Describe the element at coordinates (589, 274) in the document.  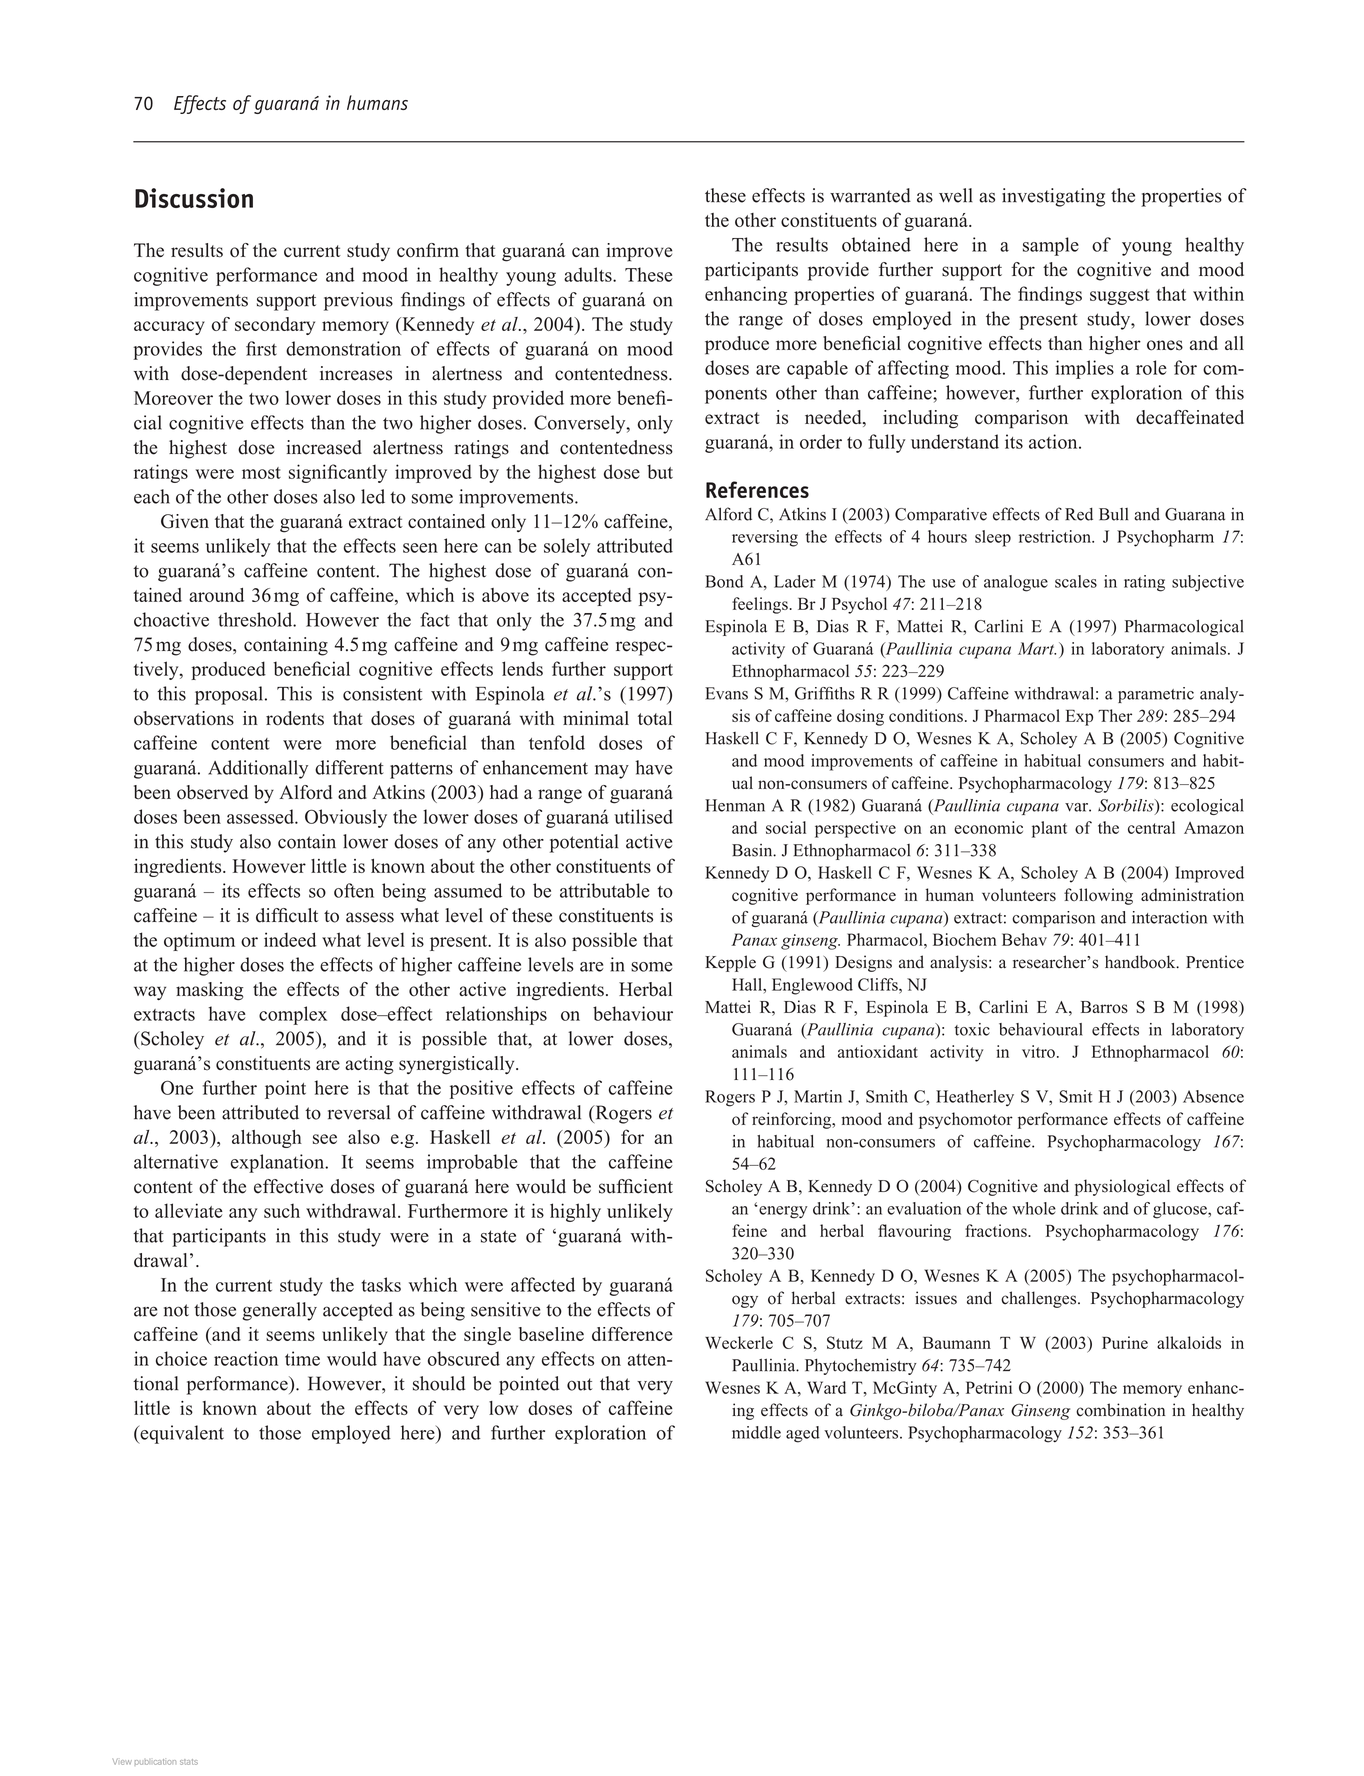
I see `adults` at that location.
